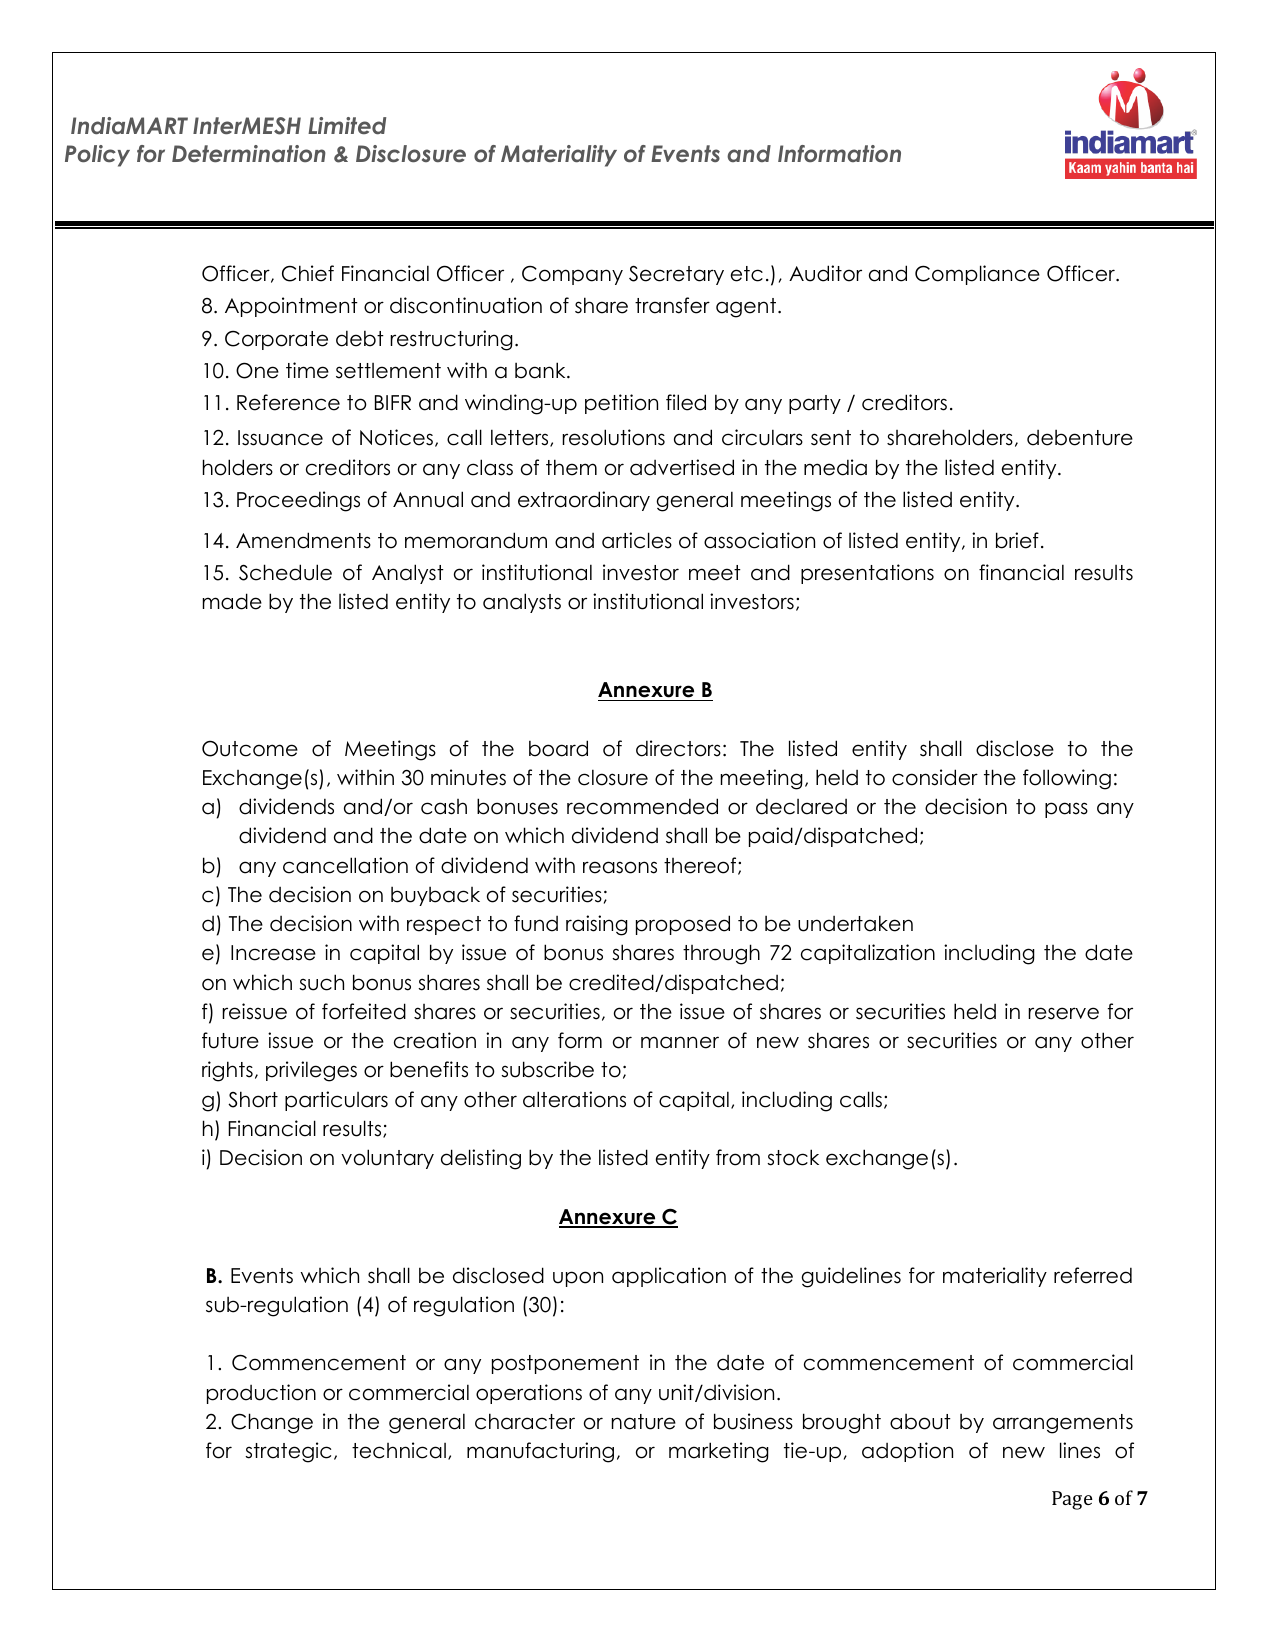 The height and width of the image is (1644, 1270). Describe the element at coordinates (597, 925) in the image. I see `raising` at that location.
